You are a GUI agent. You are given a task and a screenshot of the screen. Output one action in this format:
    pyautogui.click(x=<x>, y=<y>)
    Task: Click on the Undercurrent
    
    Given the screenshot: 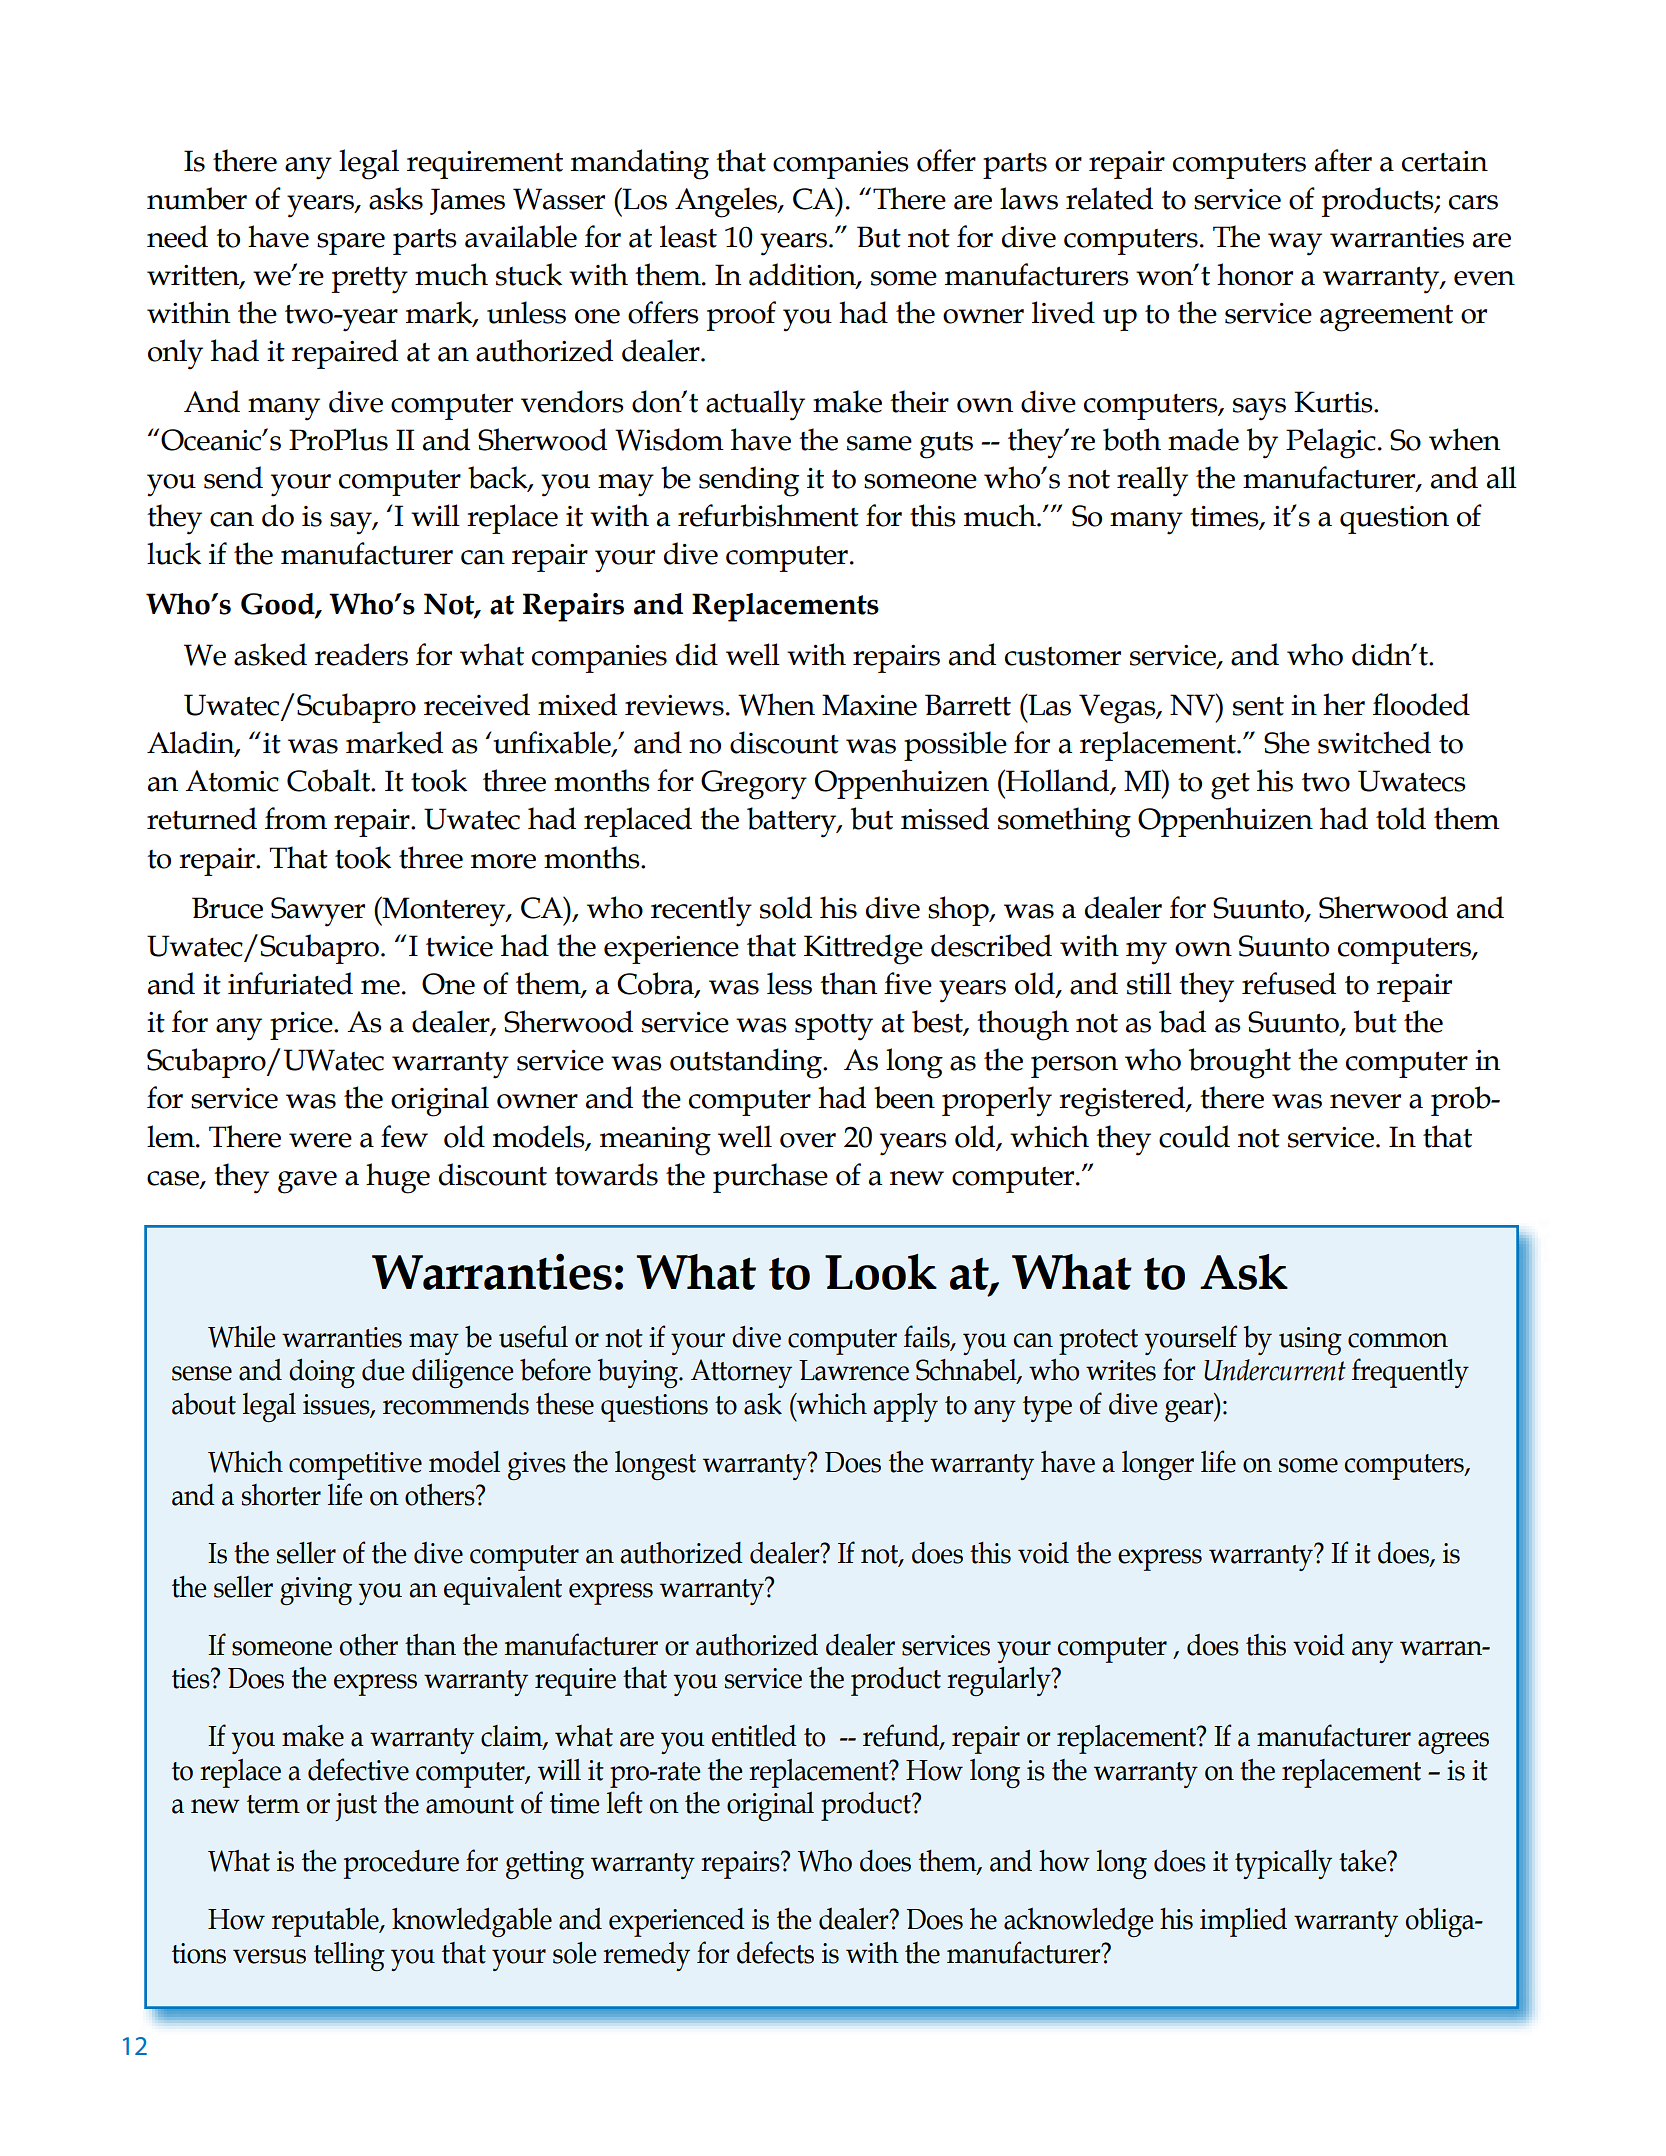 What is the action you would take?
    pyautogui.click(x=1275, y=1370)
